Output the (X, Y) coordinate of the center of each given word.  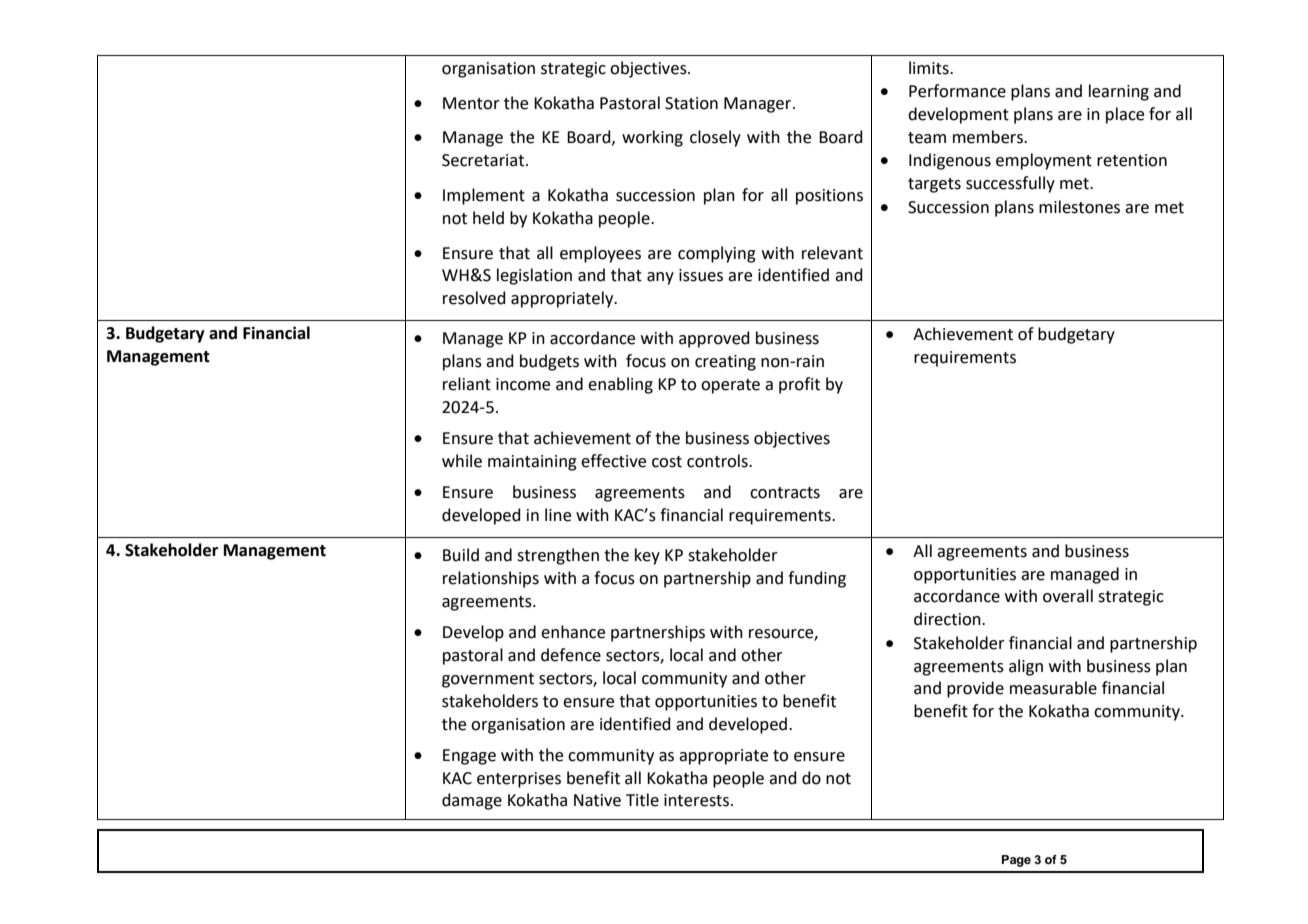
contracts (785, 493)
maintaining (532, 463)
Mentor (471, 103)
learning (1119, 92)
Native (597, 800)
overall (1068, 596)
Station (691, 103)
